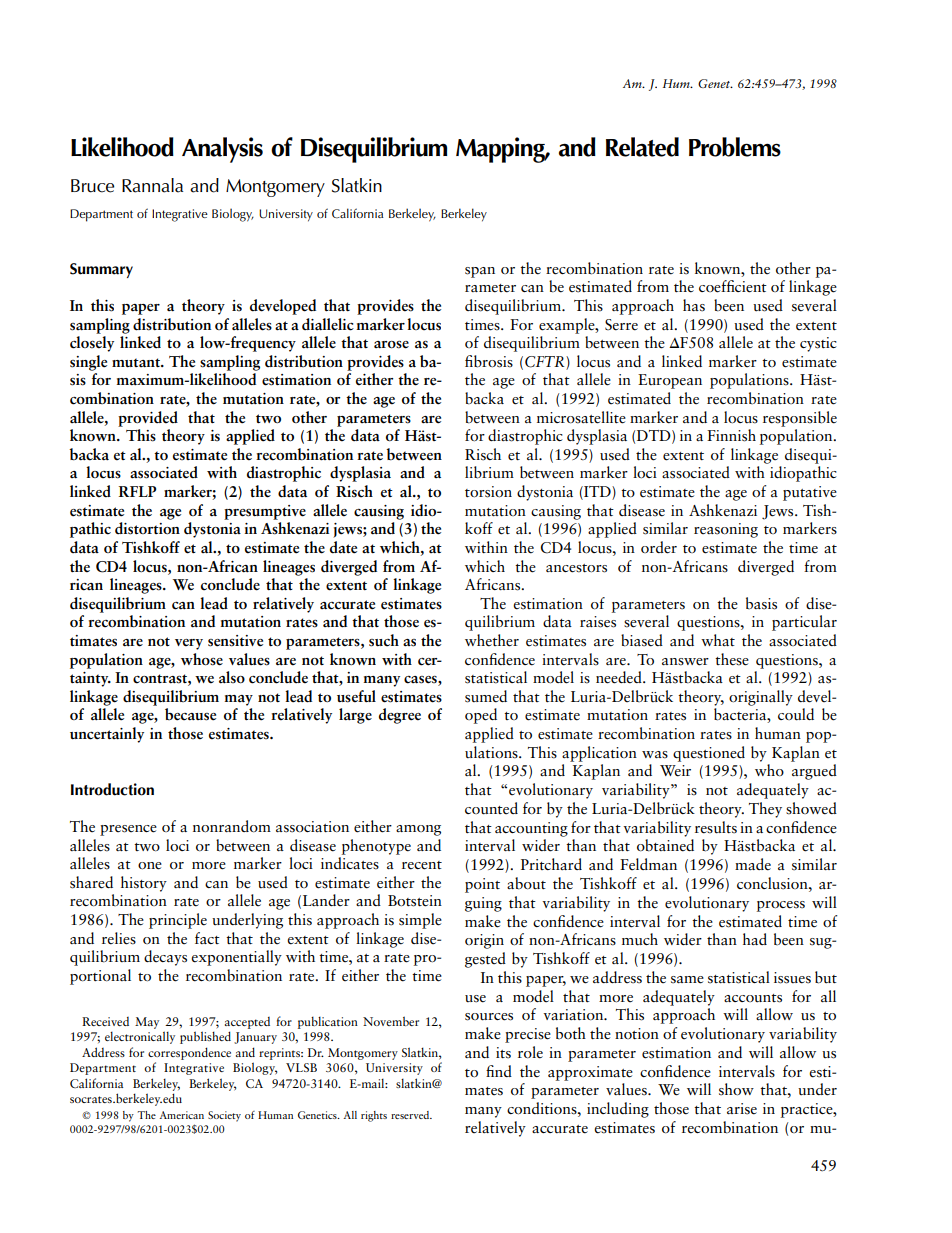 This screenshot has width=952, height=1233. Describe the element at coordinates (222, 150) in the screenshot. I see `Analysis` at that location.
